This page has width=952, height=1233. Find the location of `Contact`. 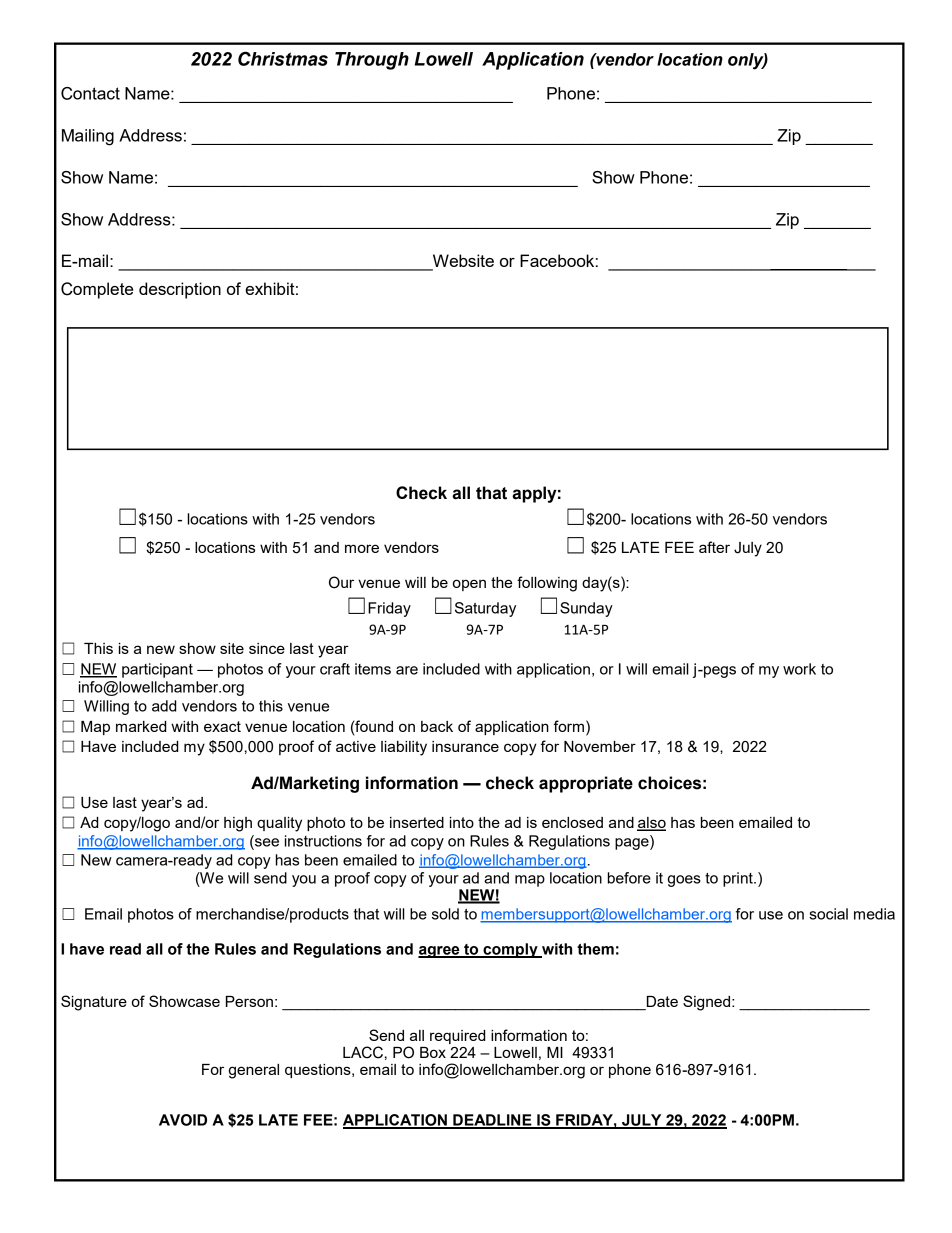

Contact is located at coordinates (90, 93).
